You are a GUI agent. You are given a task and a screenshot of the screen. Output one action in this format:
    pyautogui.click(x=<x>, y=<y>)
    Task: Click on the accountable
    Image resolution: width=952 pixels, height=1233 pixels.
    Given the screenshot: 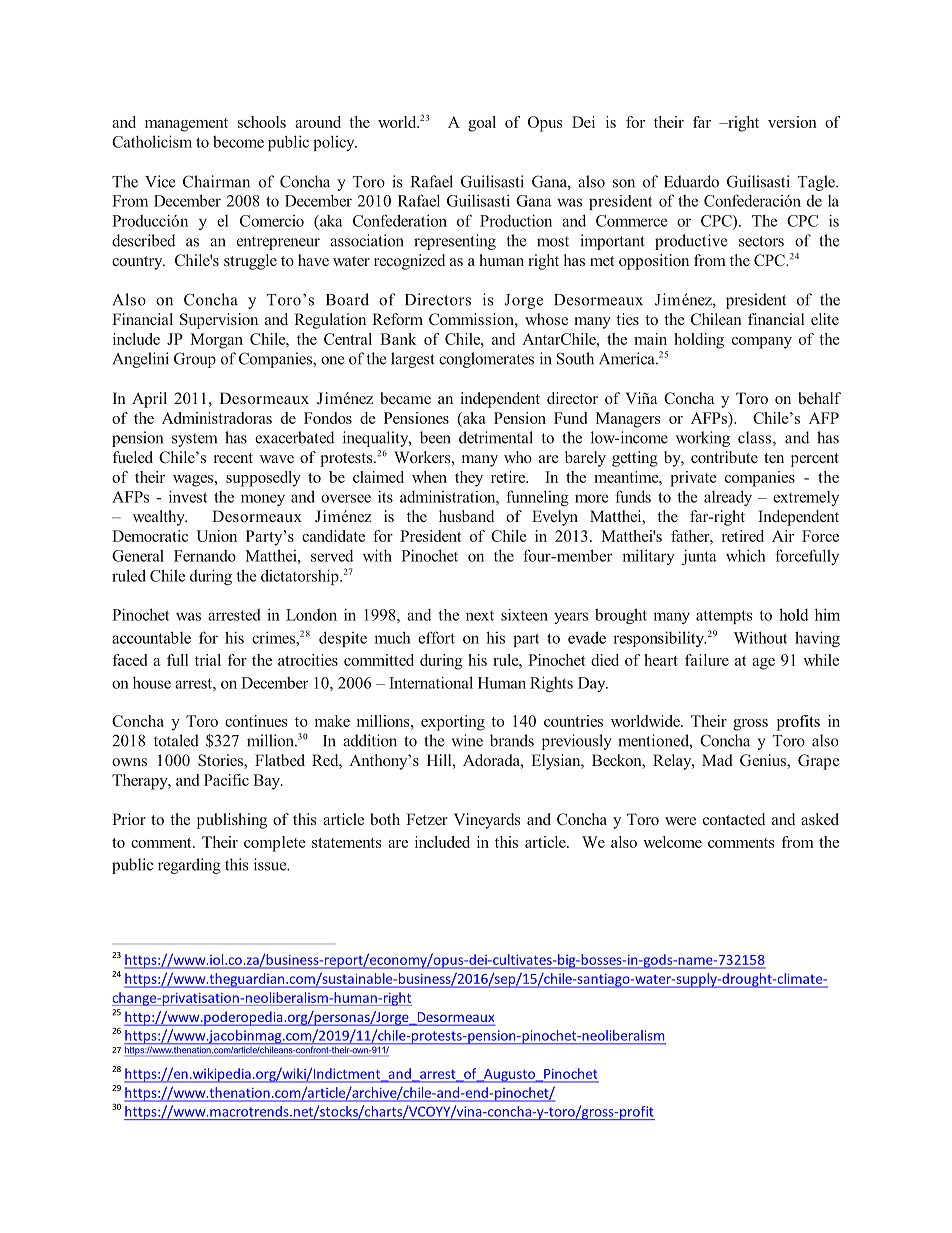 What is the action you would take?
    pyautogui.click(x=151, y=637)
